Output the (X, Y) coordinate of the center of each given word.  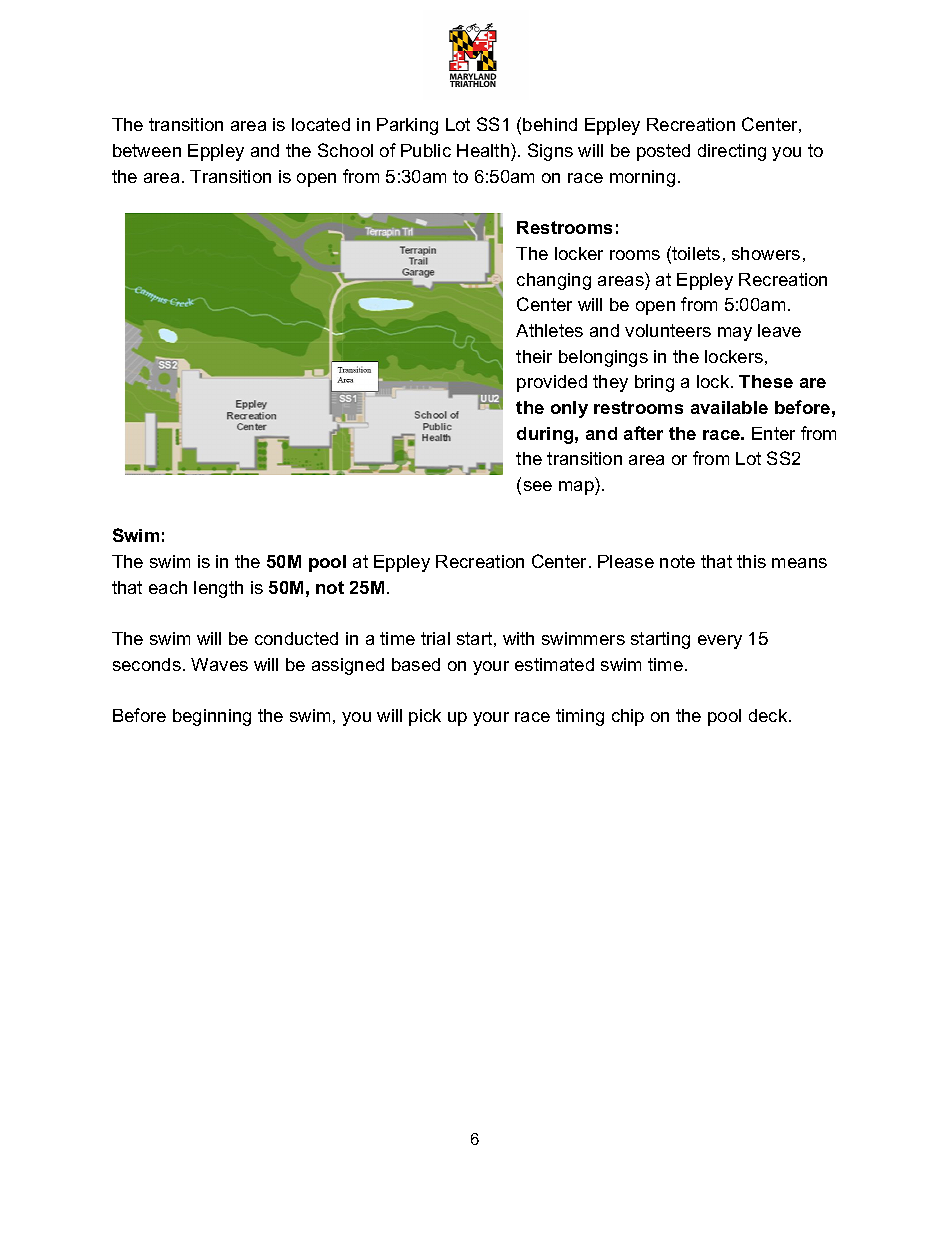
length (218, 589)
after (643, 433)
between (147, 150)
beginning (212, 717)
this (751, 561)
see (538, 486)
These (766, 381)
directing (732, 152)
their (534, 356)
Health (483, 150)
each (168, 587)
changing (554, 281)
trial (435, 638)
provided (552, 383)
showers (766, 253)
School (345, 150)
